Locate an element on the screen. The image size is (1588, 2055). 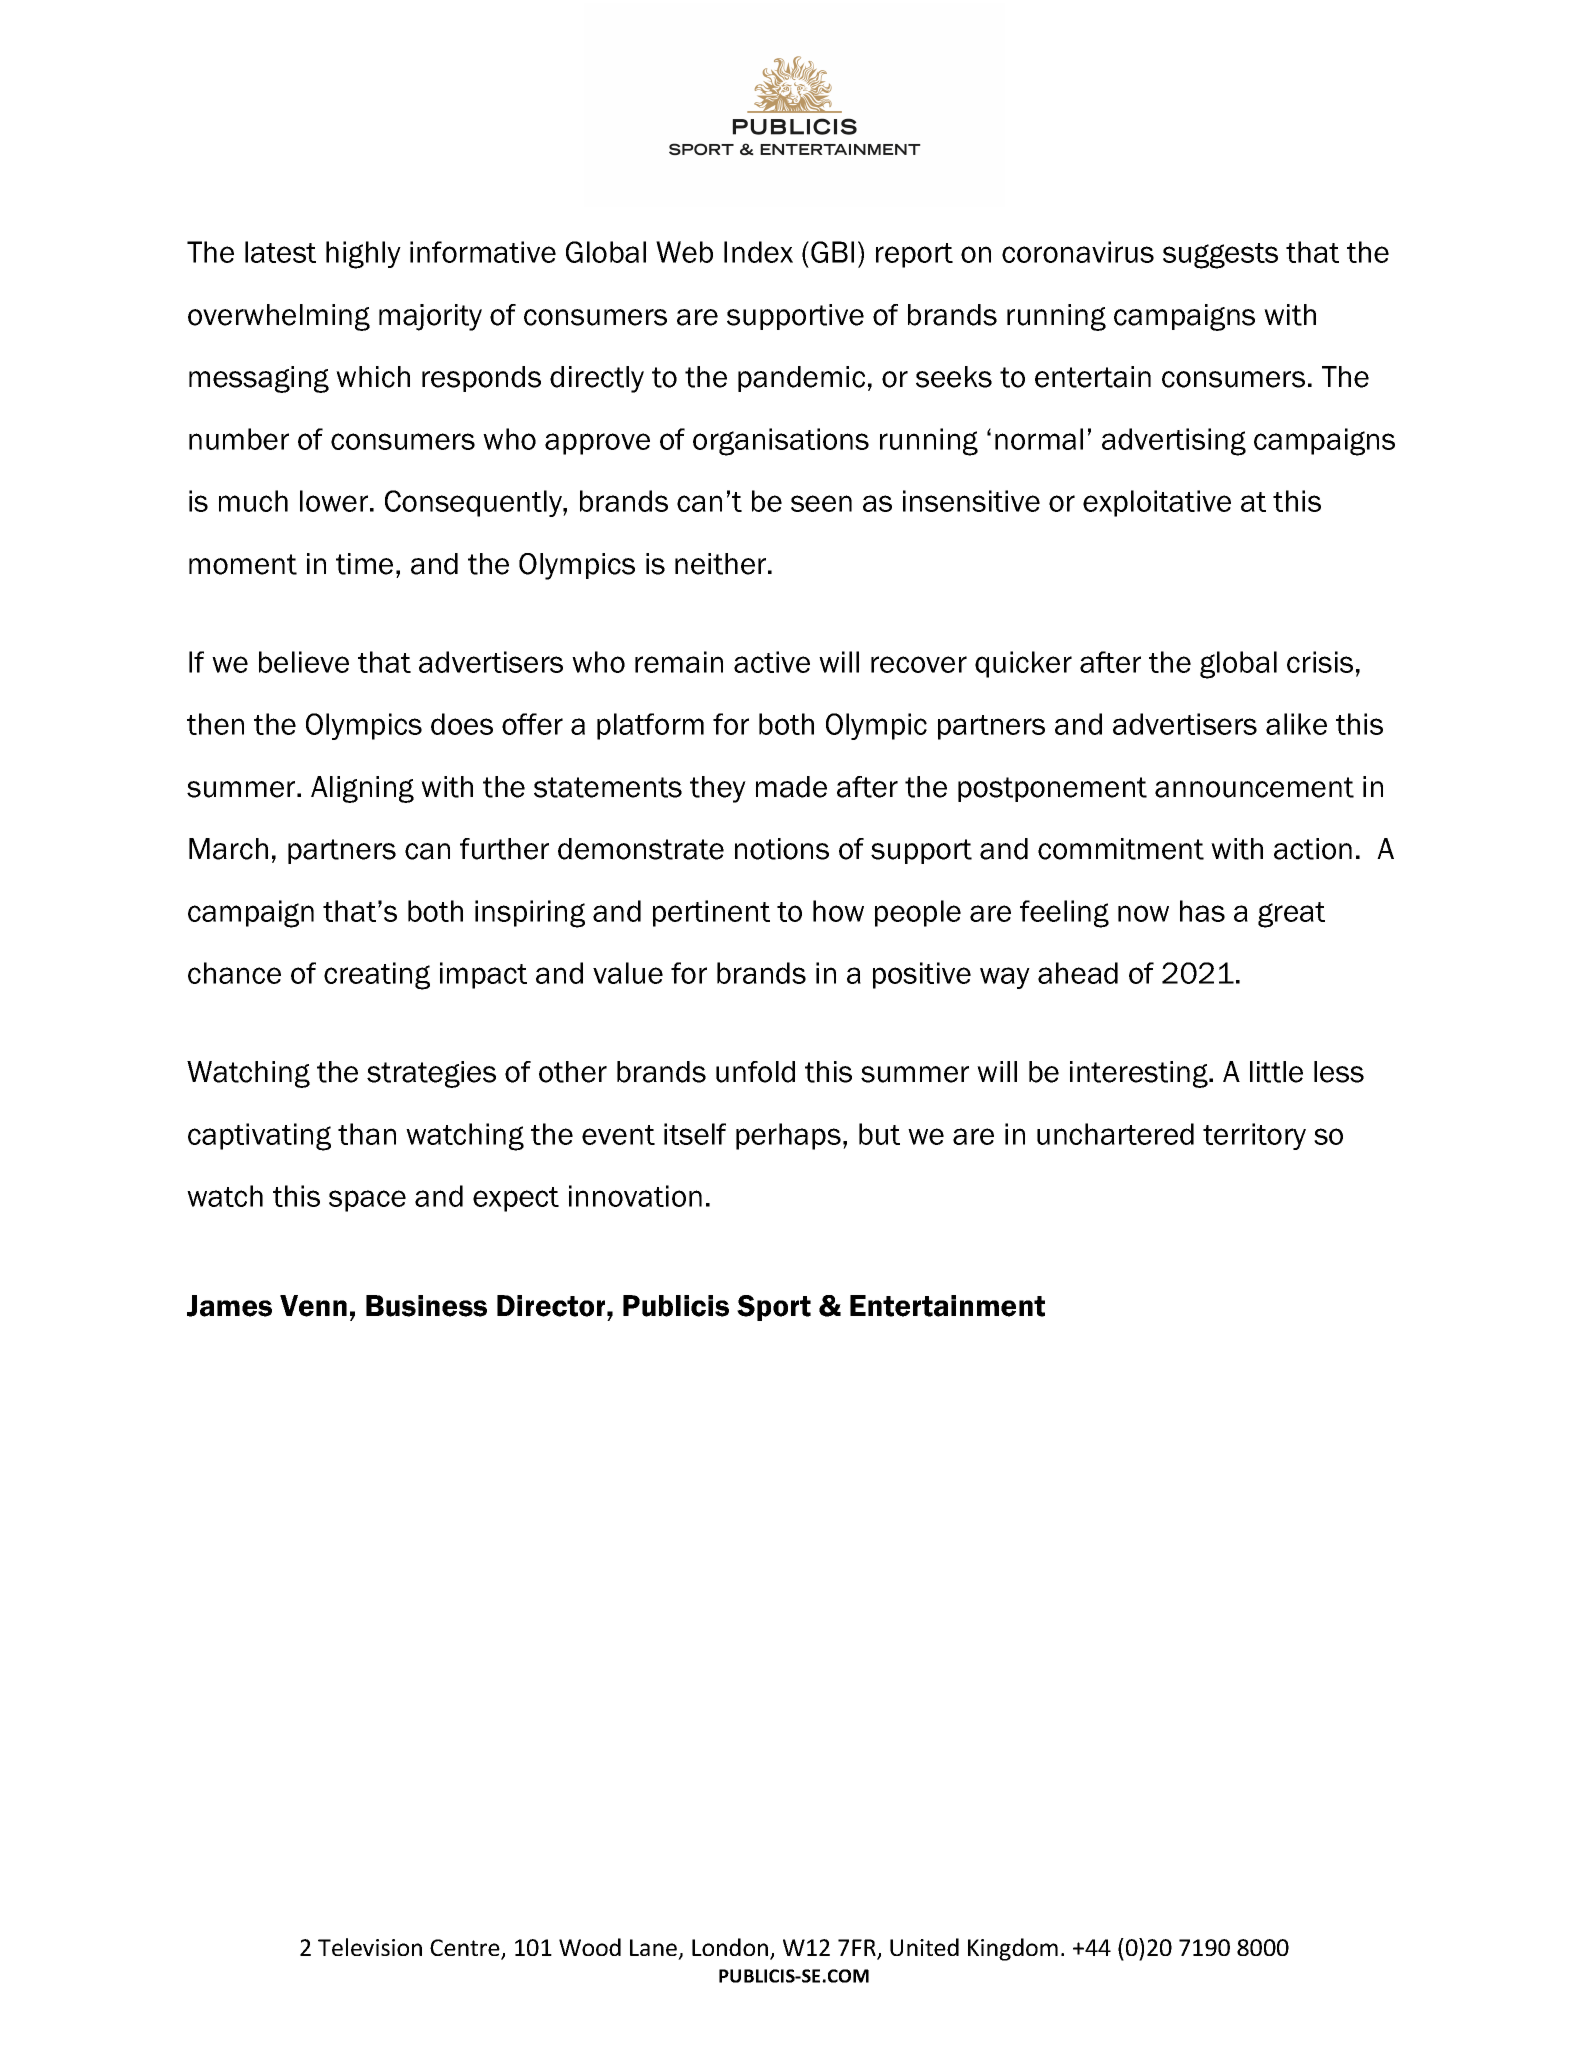
announcement is located at coordinates (1254, 787).
